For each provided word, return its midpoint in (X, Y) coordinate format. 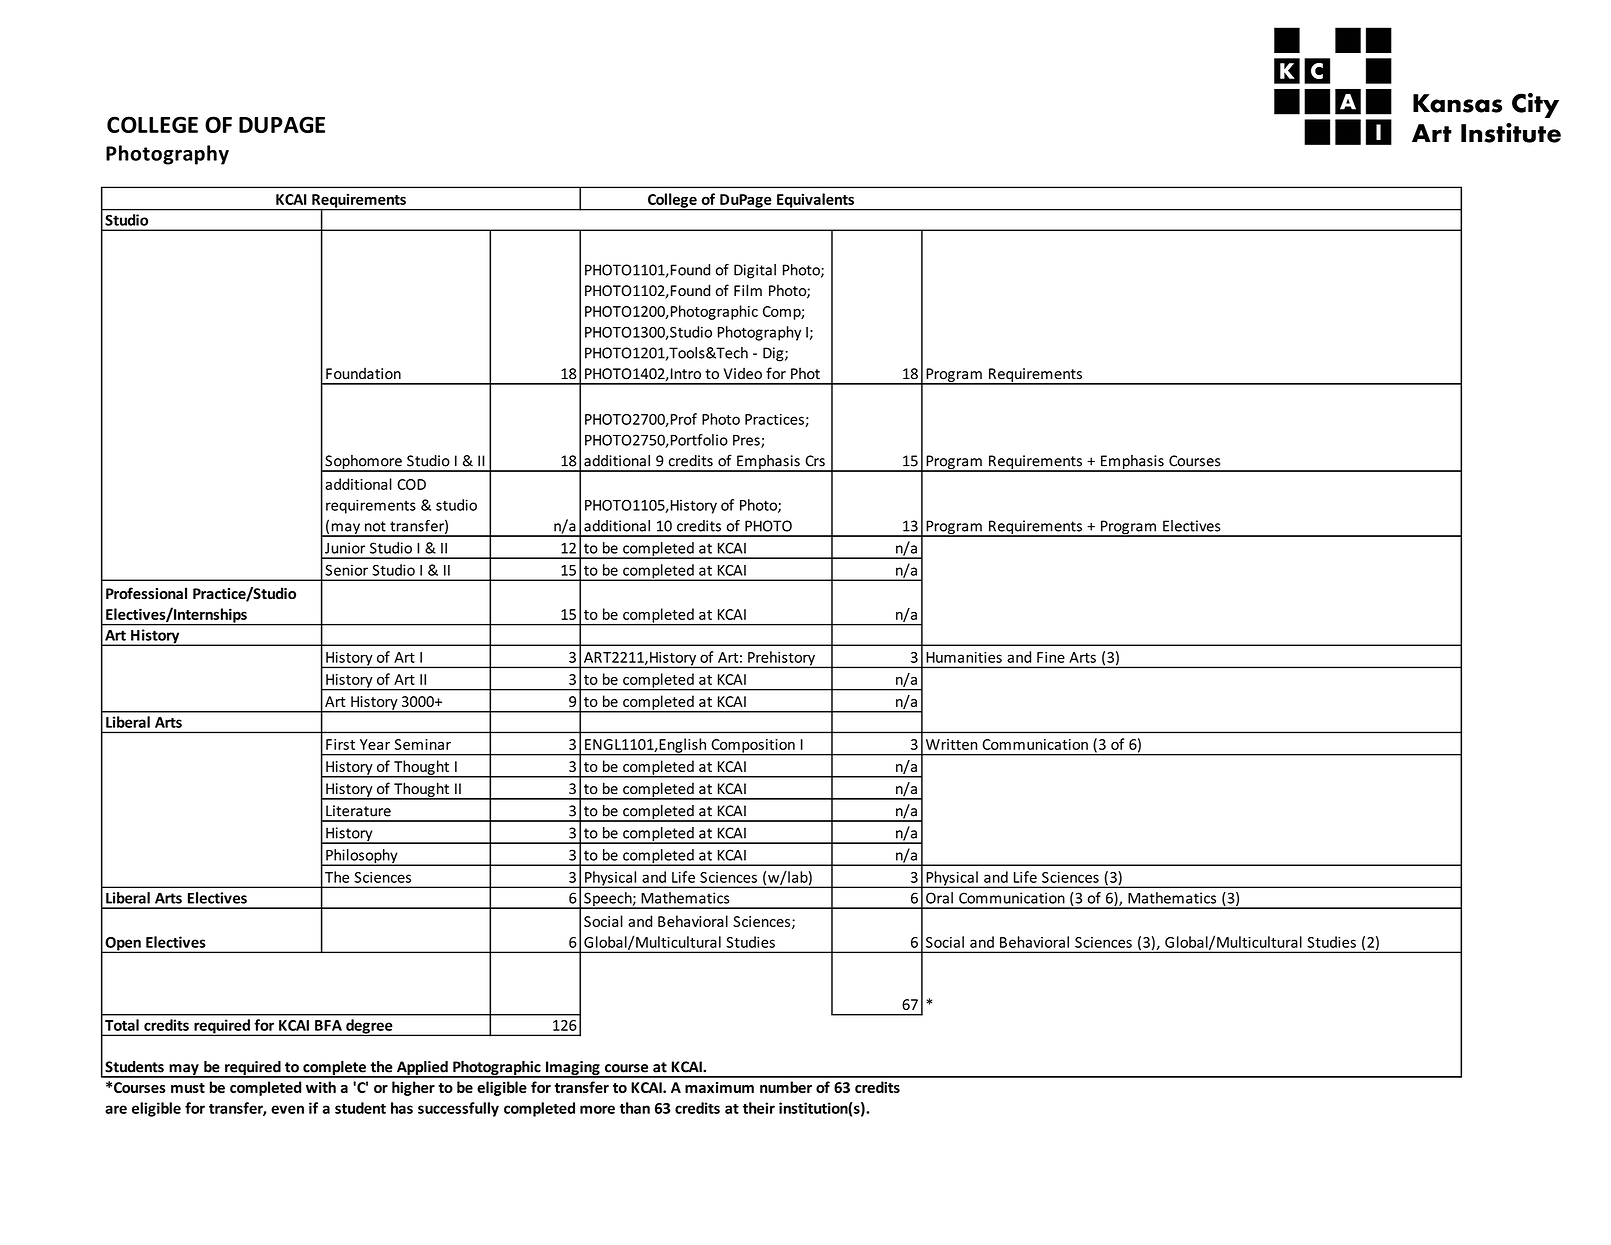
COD (411, 484)
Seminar (423, 744)
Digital (755, 271)
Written (952, 744)
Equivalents (815, 201)
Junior (345, 548)
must (188, 1088)
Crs (815, 461)
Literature (358, 811)
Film (748, 290)
